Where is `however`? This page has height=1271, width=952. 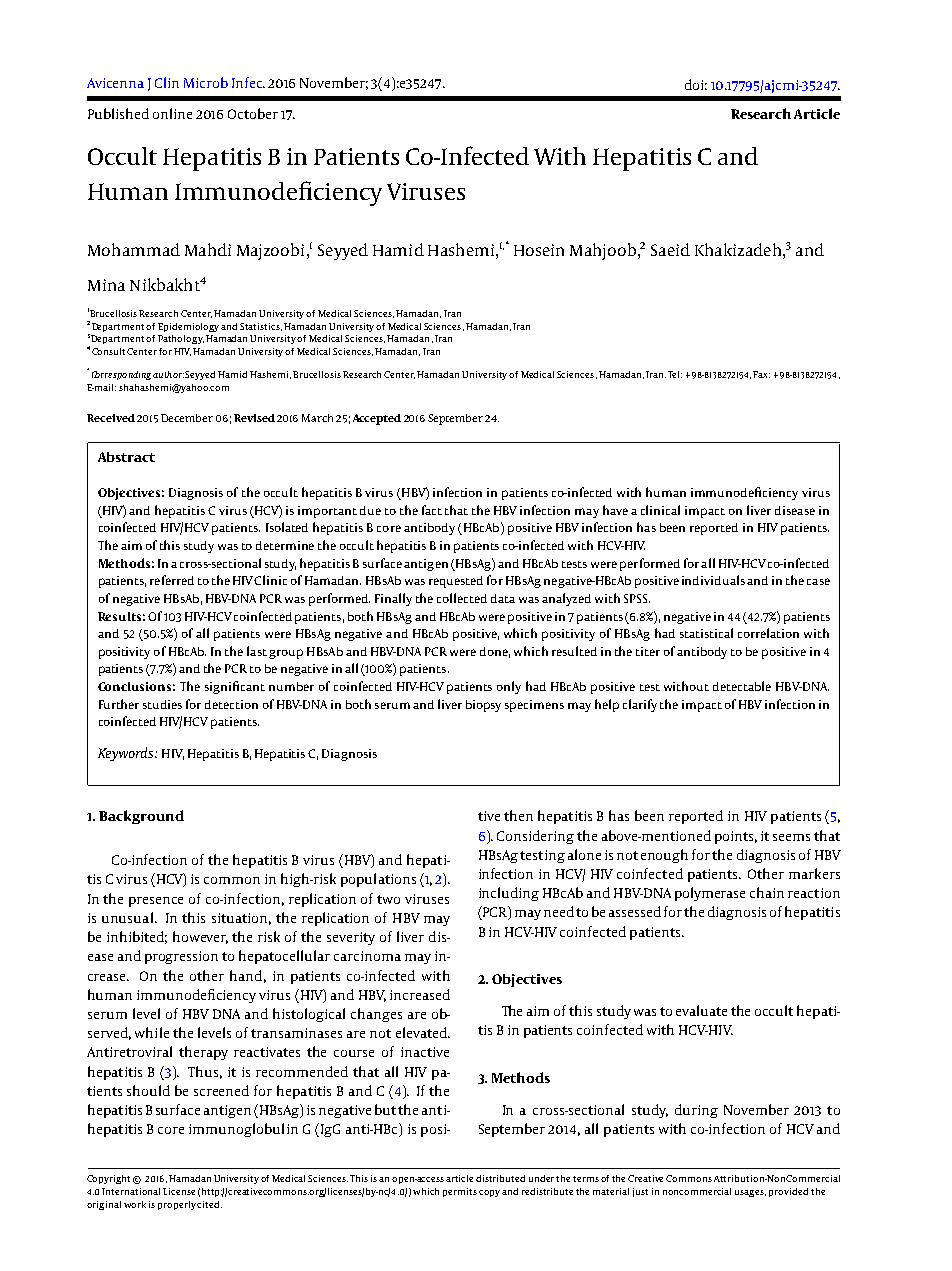
however is located at coordinates (200, 937).
